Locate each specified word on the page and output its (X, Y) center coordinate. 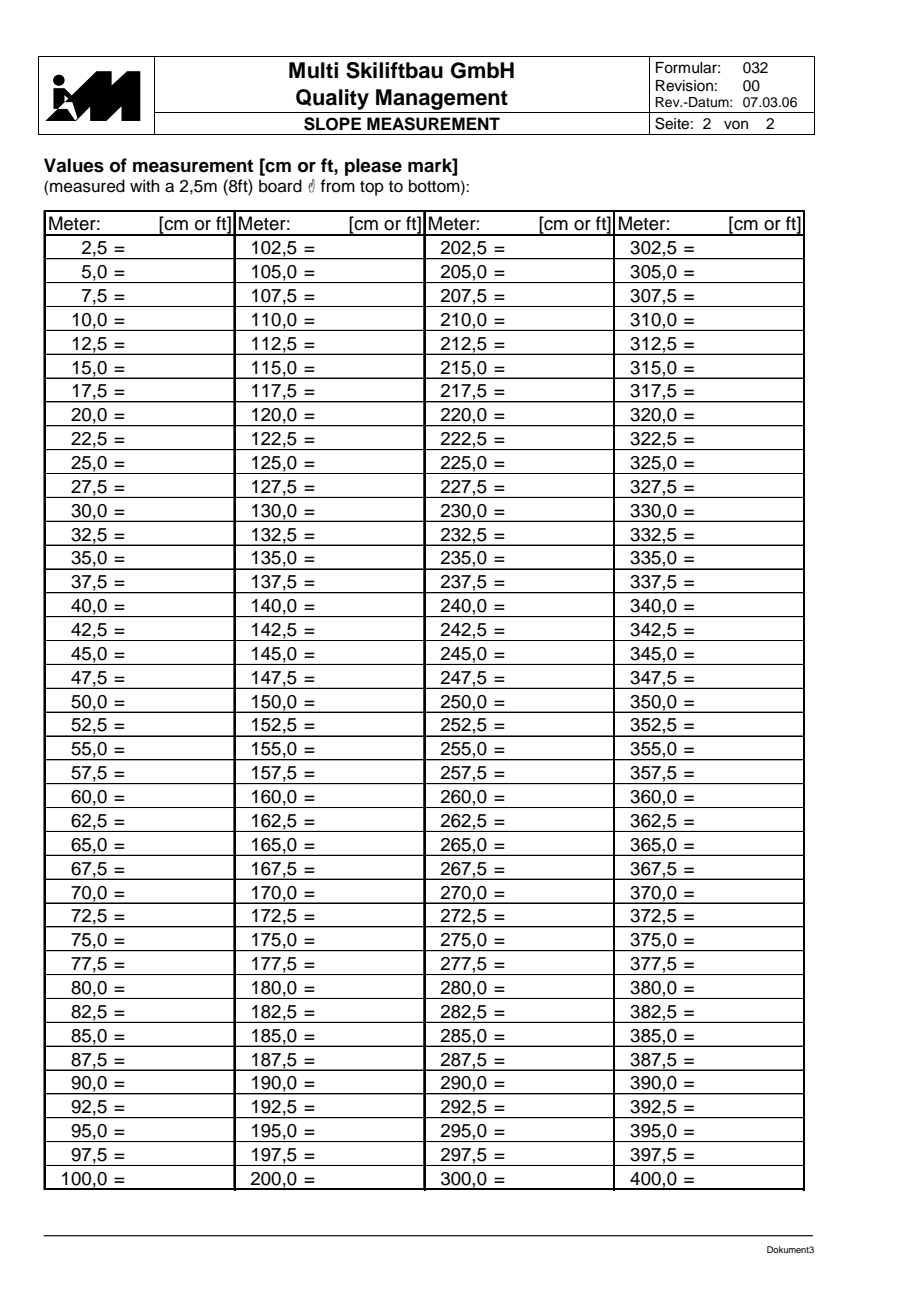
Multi (313, 70)
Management (442, 99)
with (145, 185)
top (372, 188)
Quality (332, 99)
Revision (684, 86)
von (736, 124)
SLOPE (332, 124)
